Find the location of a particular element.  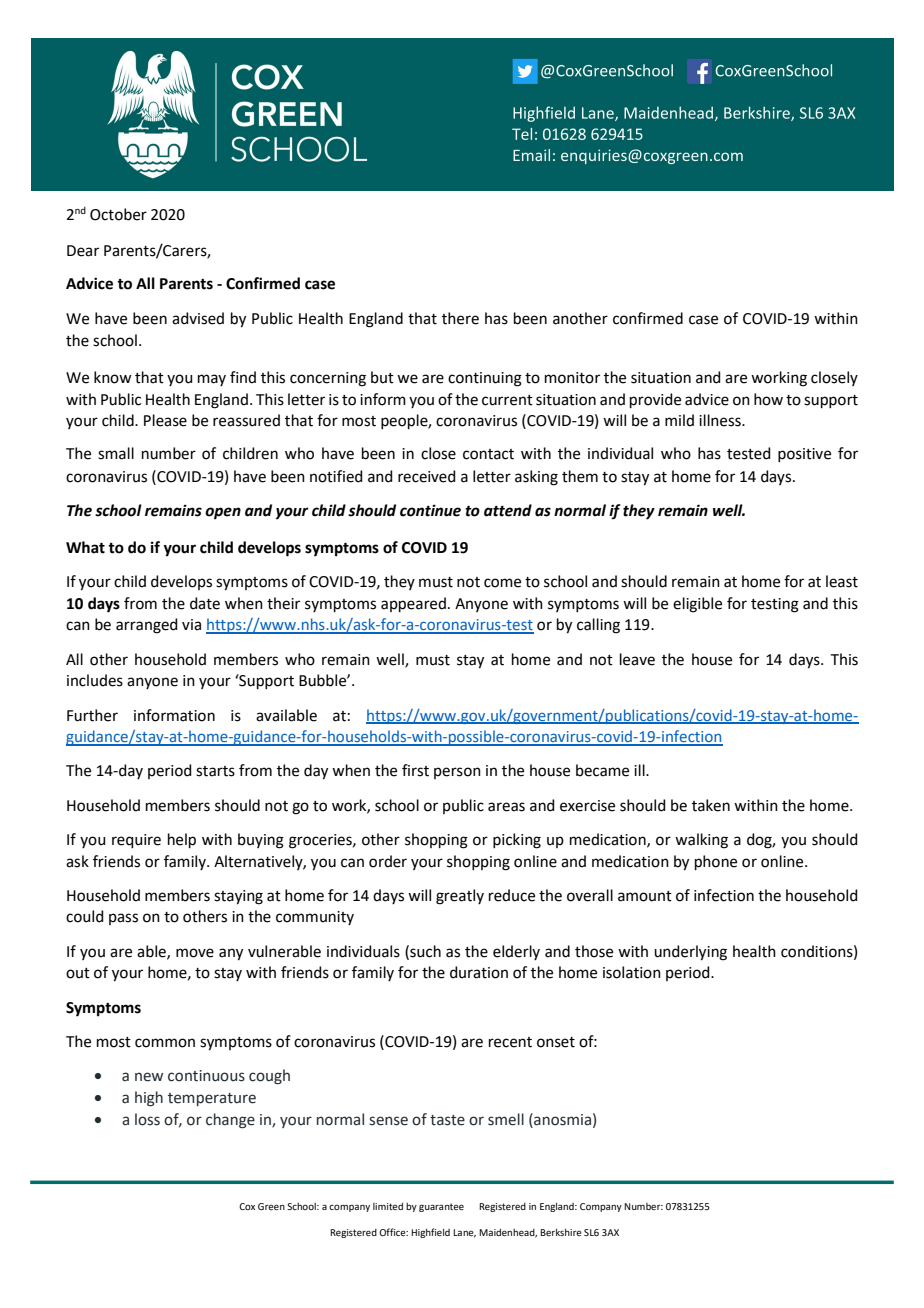

person is located at coordinates (457, 773).
